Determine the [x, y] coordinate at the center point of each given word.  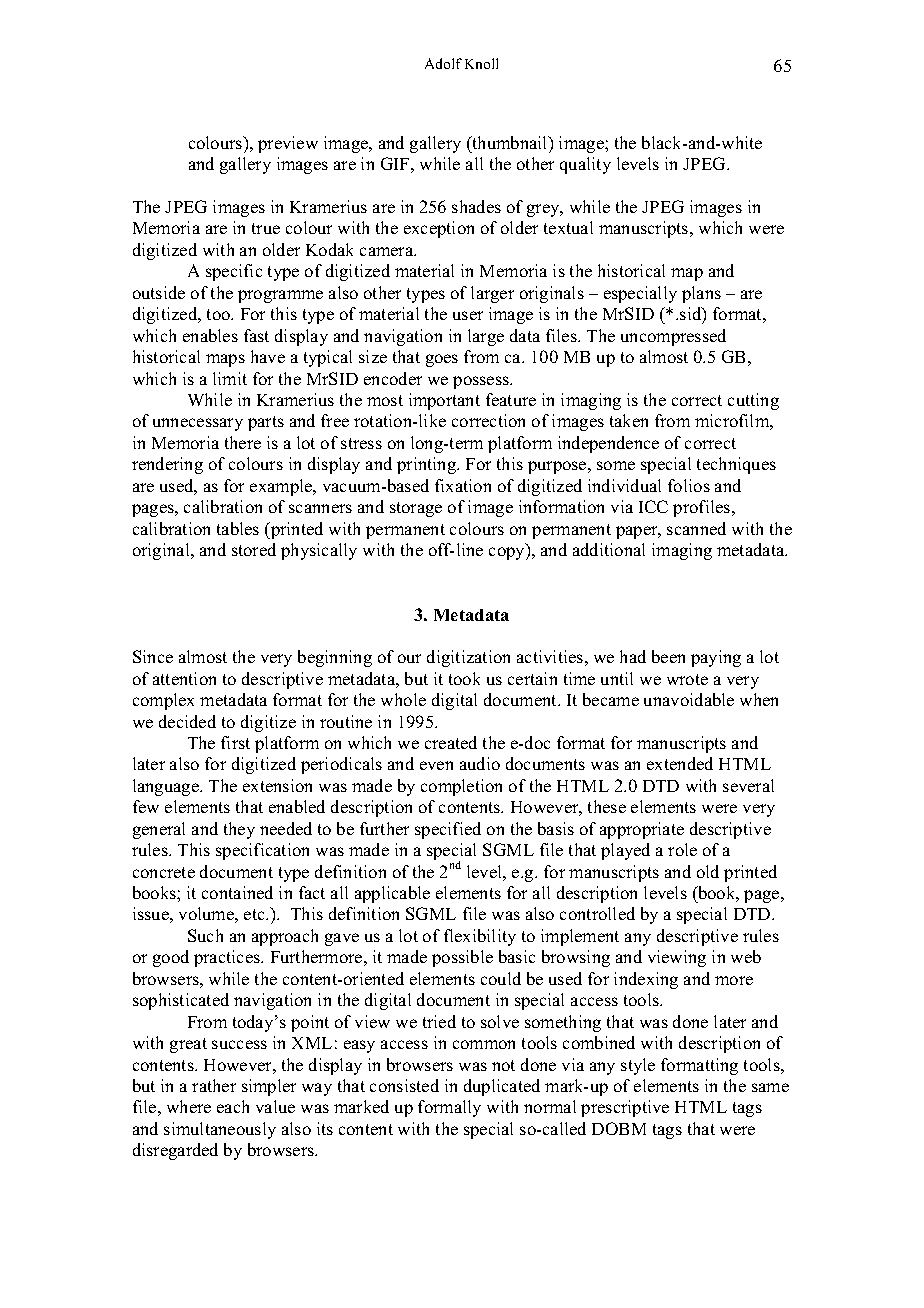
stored [254, 549]
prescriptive [625, 1108]
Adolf [443, 63]
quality [585, 165]
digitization [468, 658]
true [266, 228]
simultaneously [220, 1130]
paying [716, 658]
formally [449, 1108]
